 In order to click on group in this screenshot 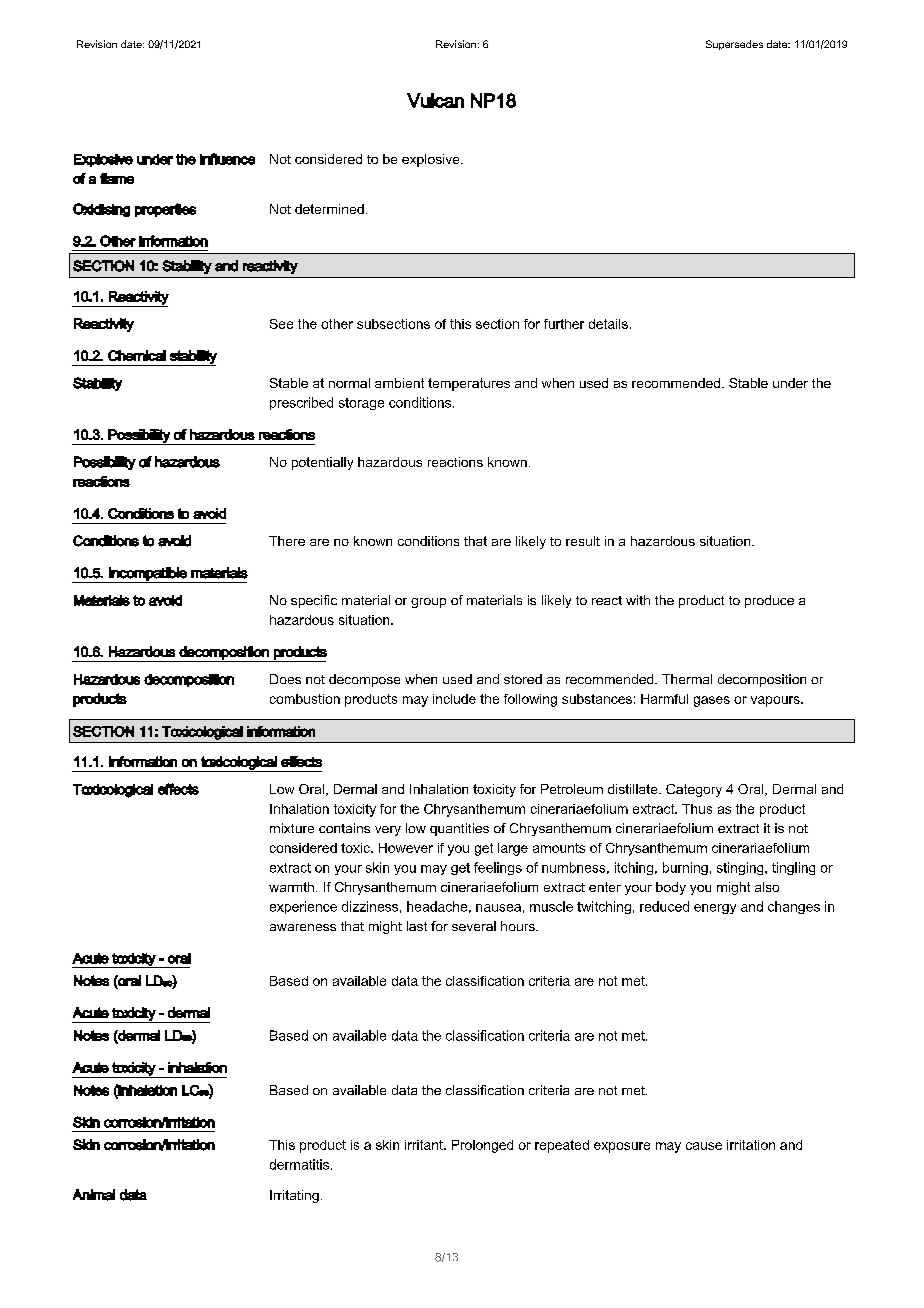, I will do `click(428, 603)`.
